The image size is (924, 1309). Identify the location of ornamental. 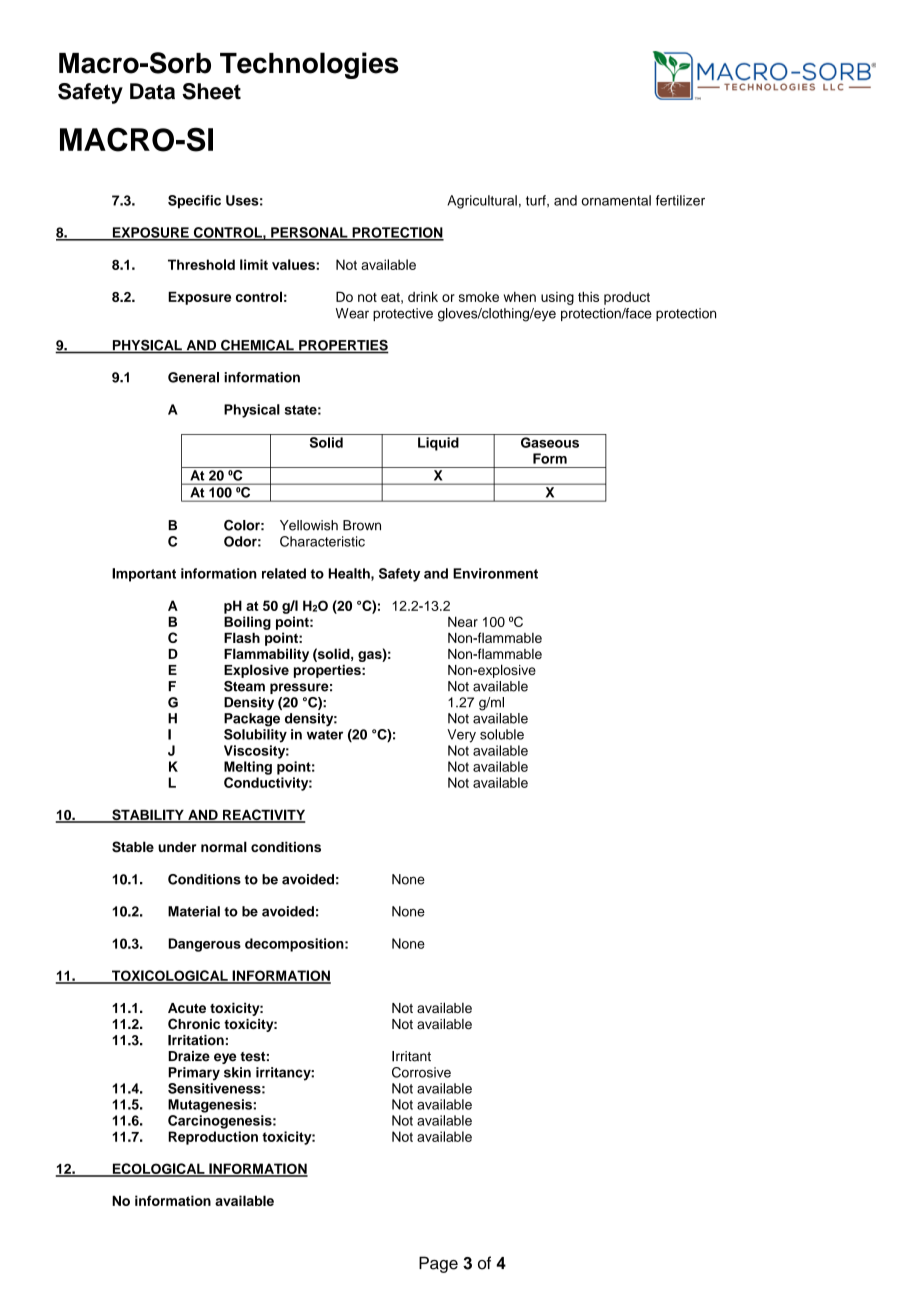
(616, 200).
